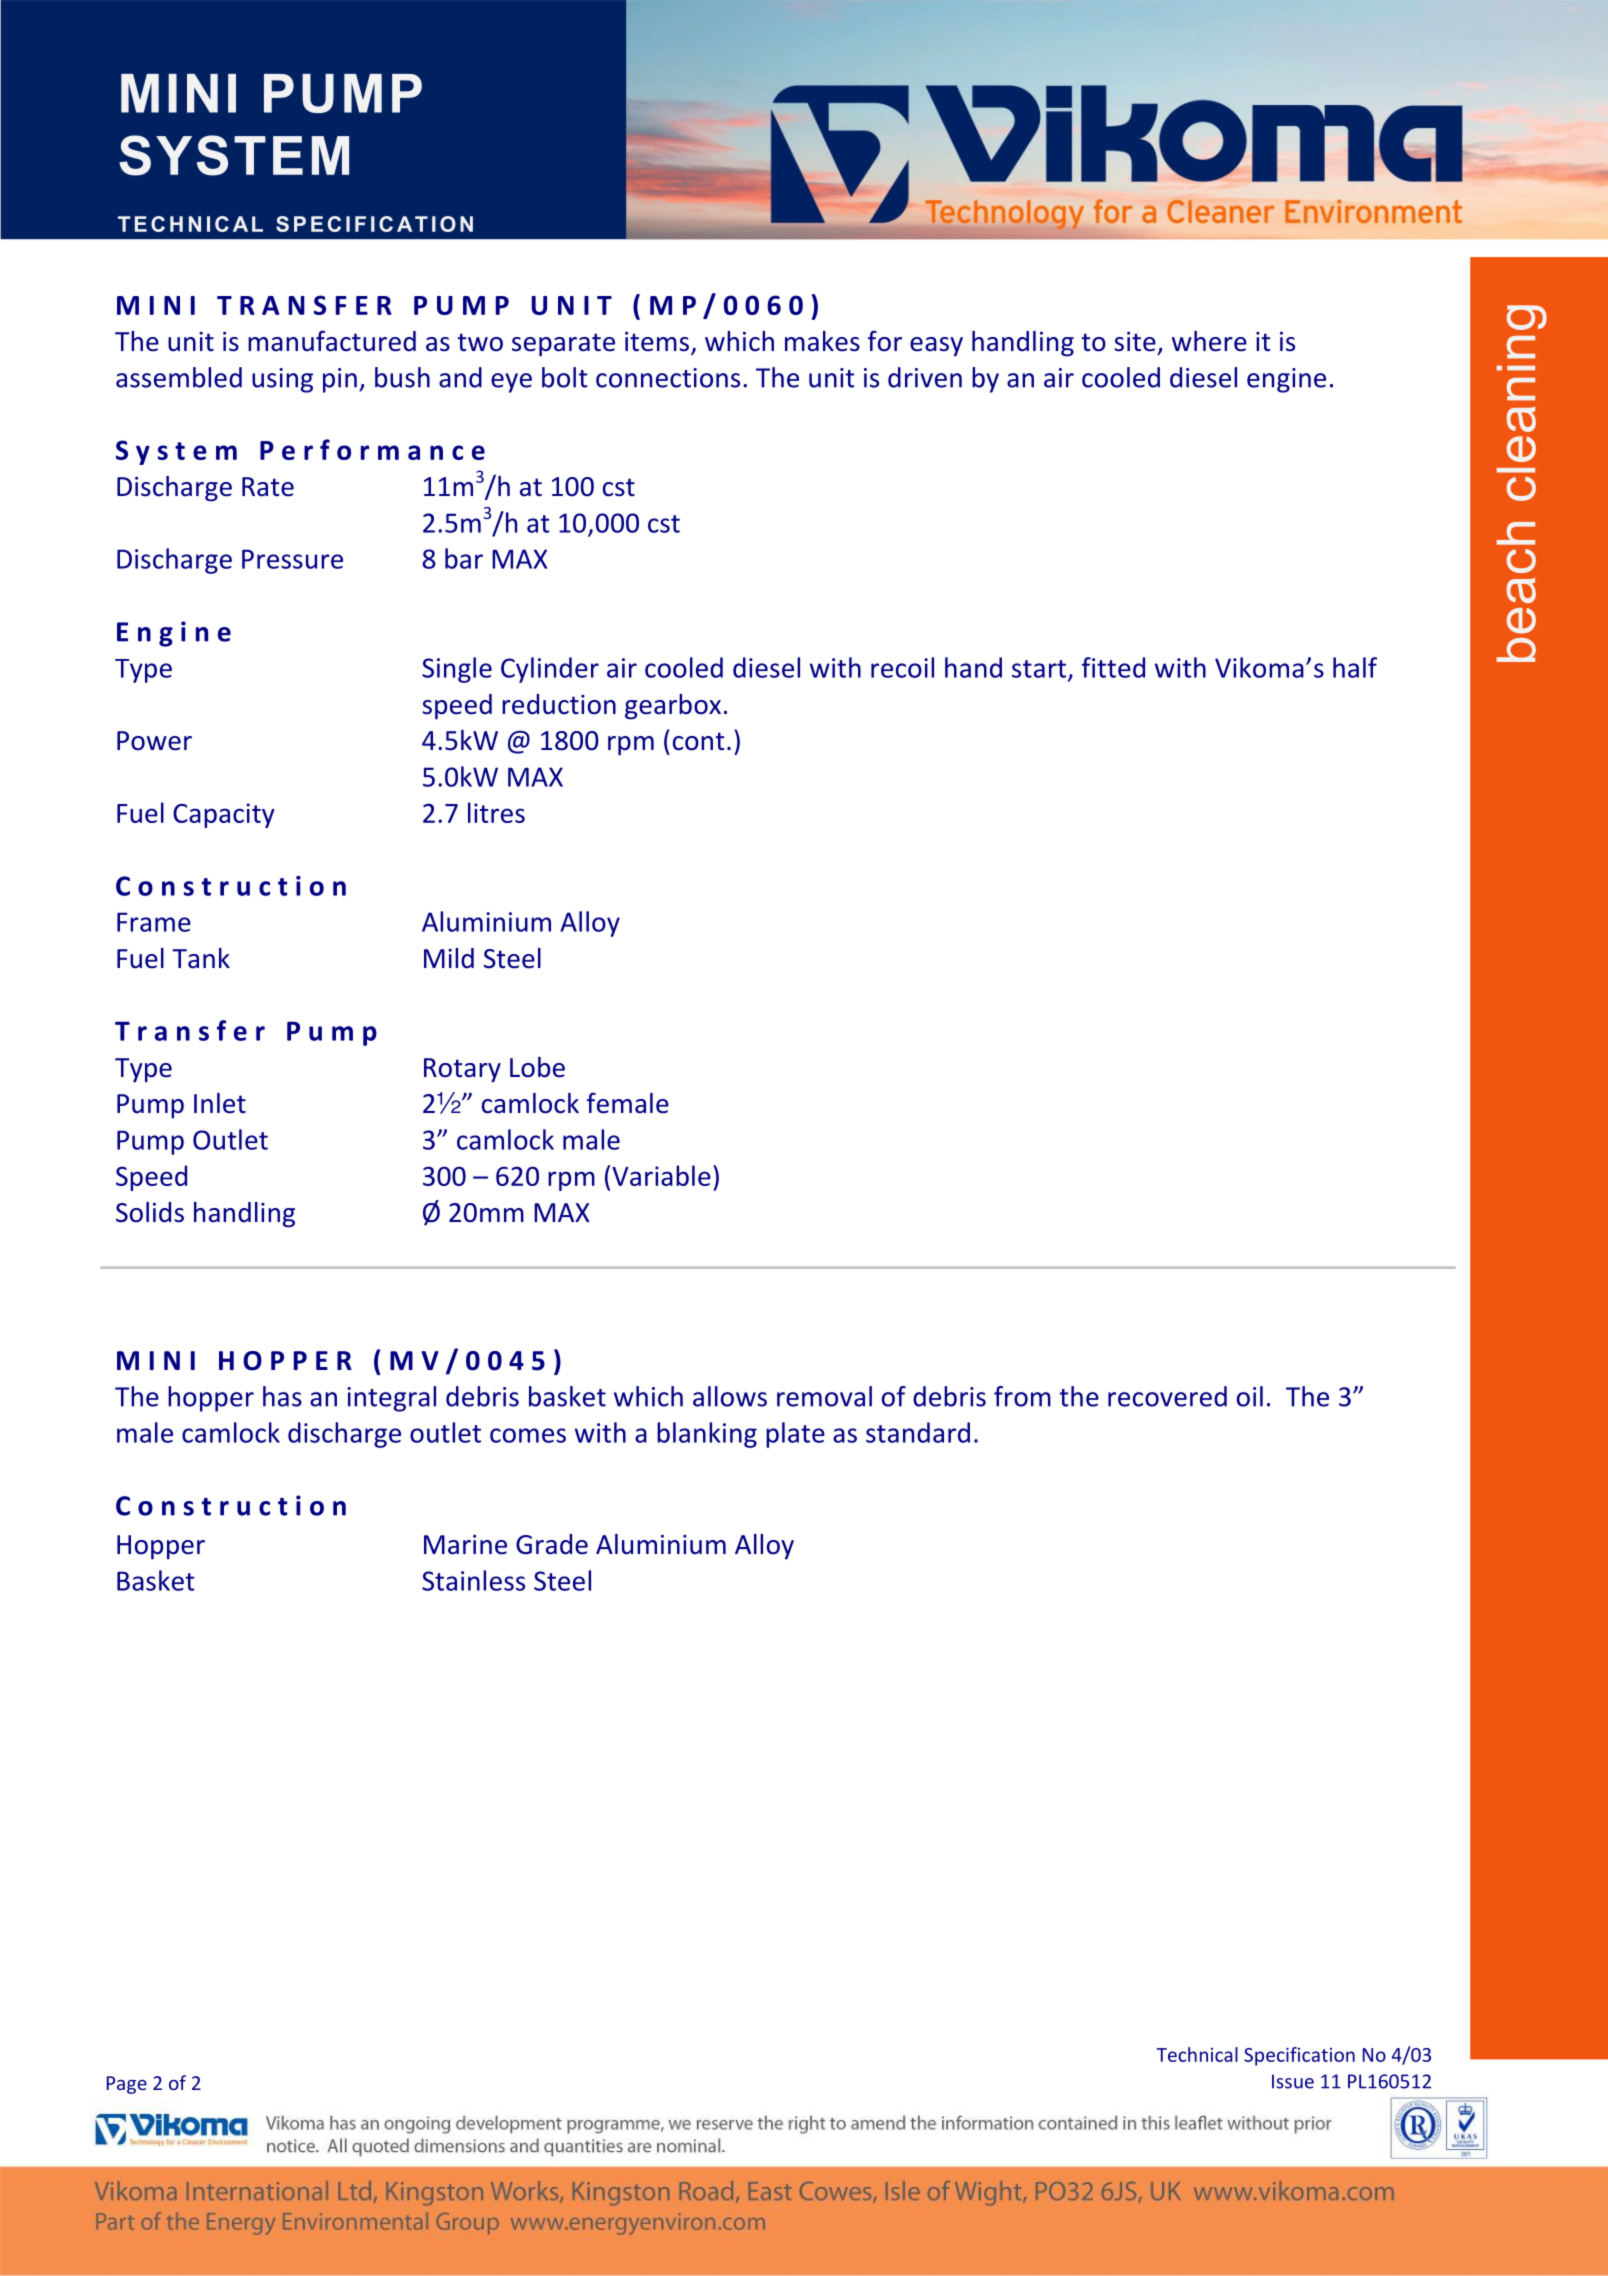  I want to click on Capacity, so click(224, 815).
